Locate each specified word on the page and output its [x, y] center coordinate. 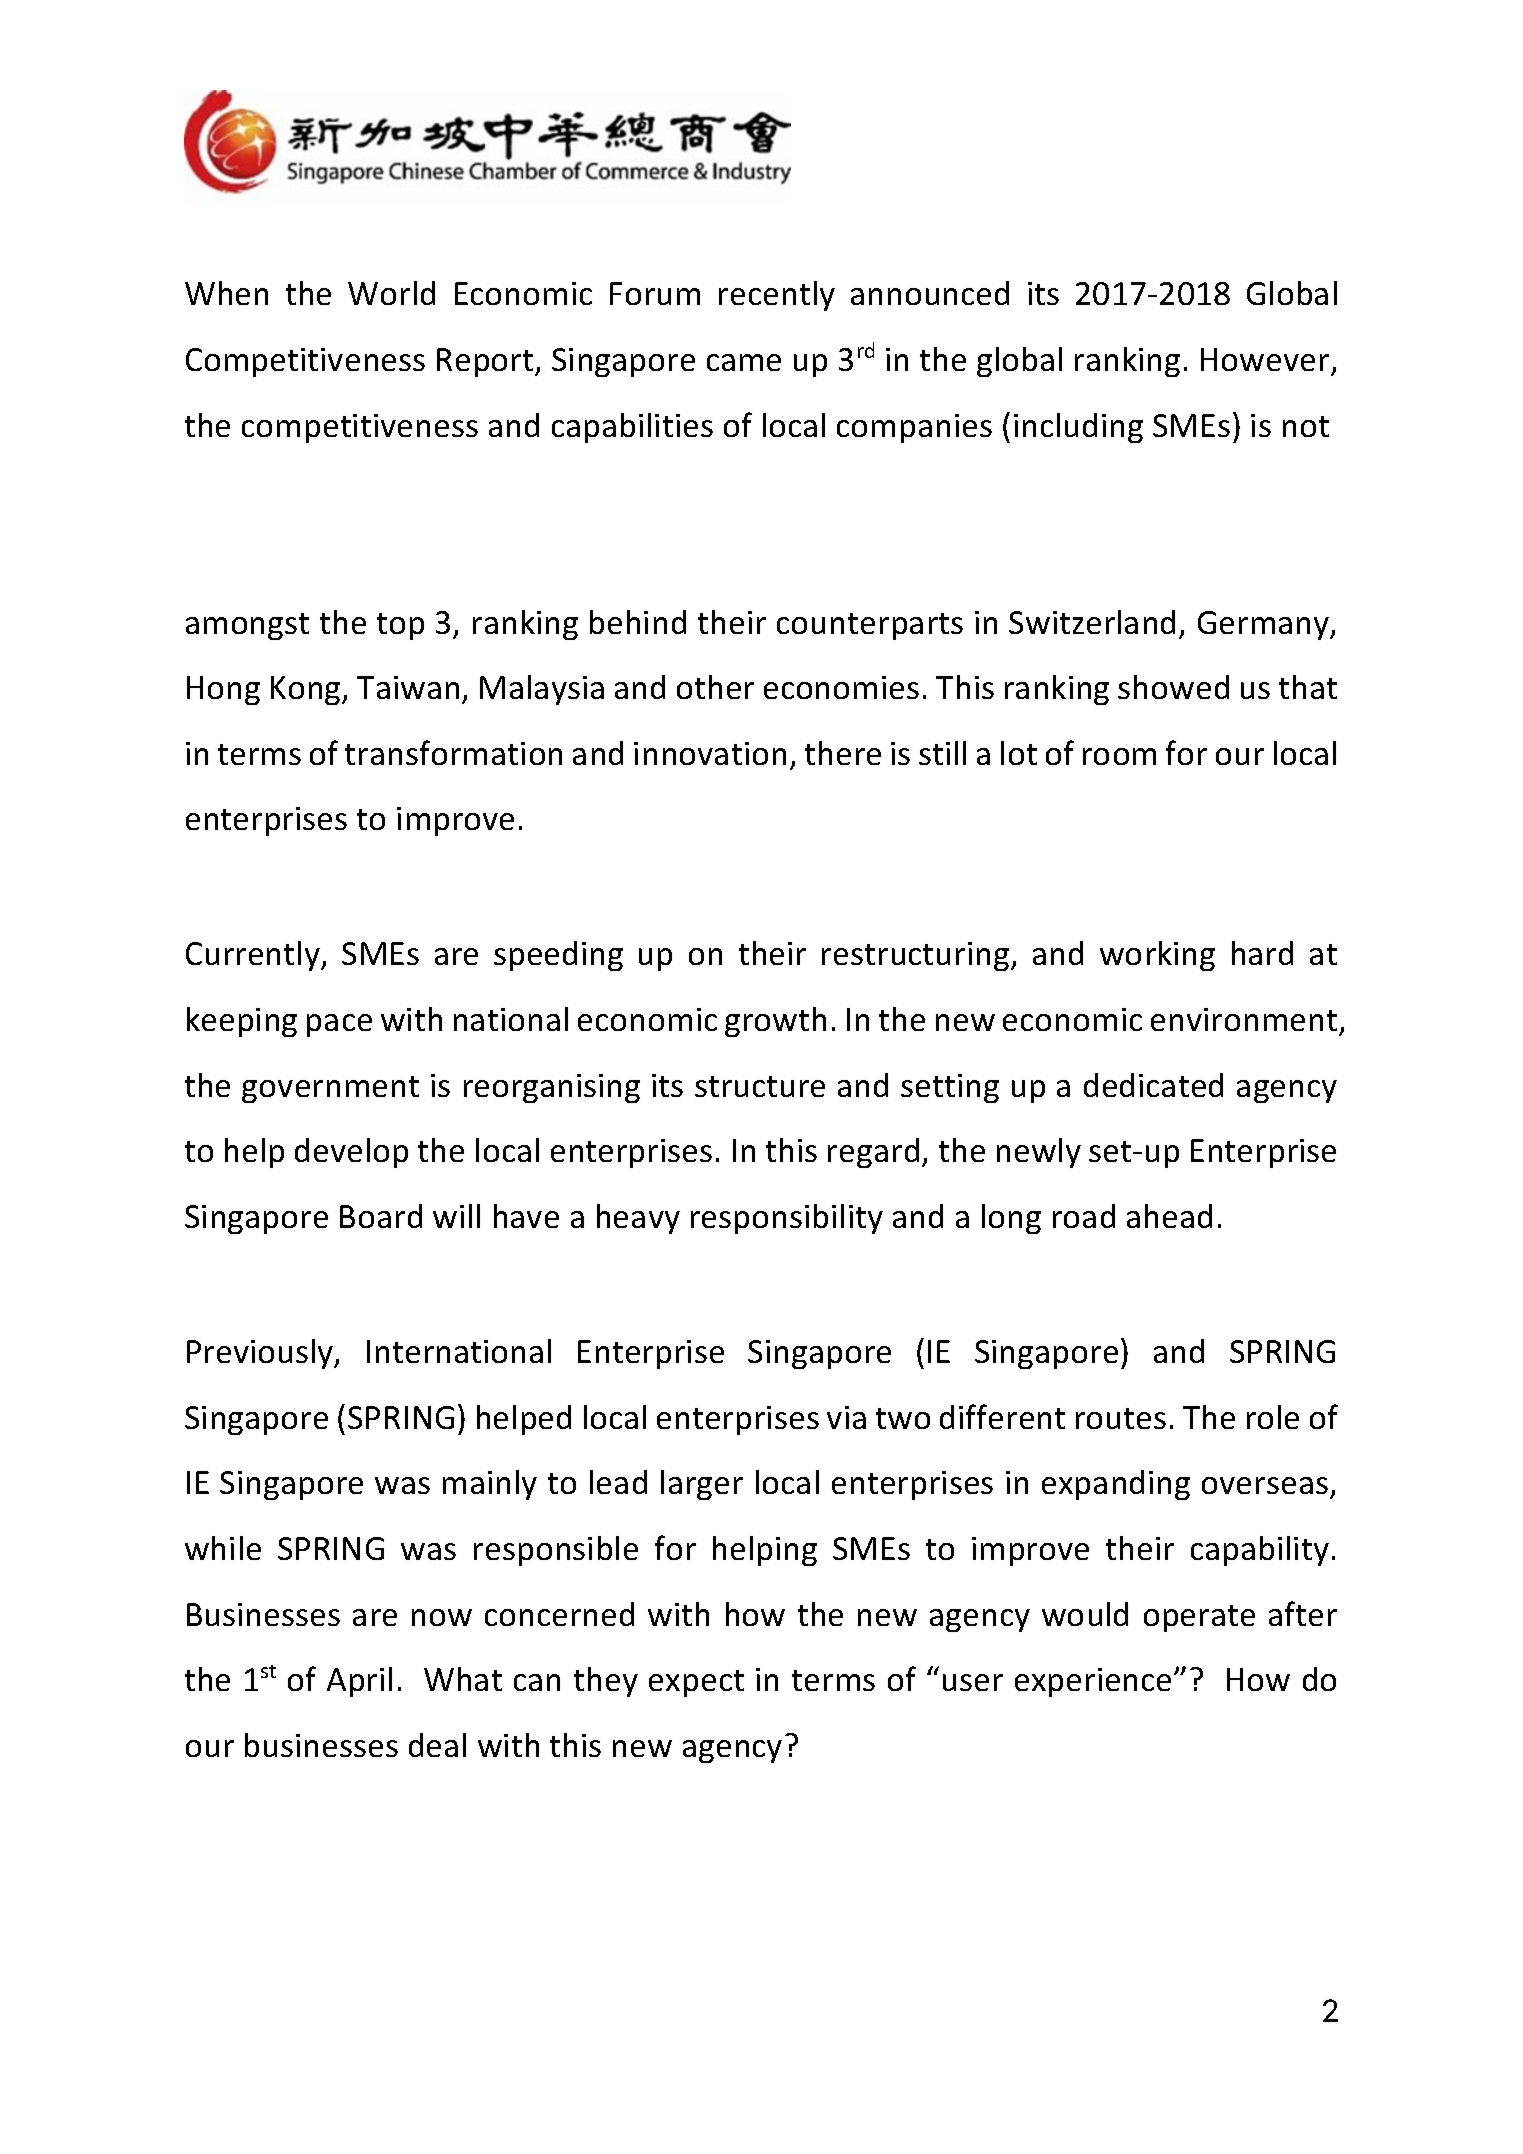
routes [1121, 1418]
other [715, 687]
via [846, 1417]
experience [1093, 1682]
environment [1244, 1019]
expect [696, 1683]
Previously [261, 1354]
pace [339, 1025]
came [744, 362]
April [359, 1682]
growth [775, 1022]
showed [1173, 687]
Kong [307, 690]
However [1265, 359]
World [391, 293]
